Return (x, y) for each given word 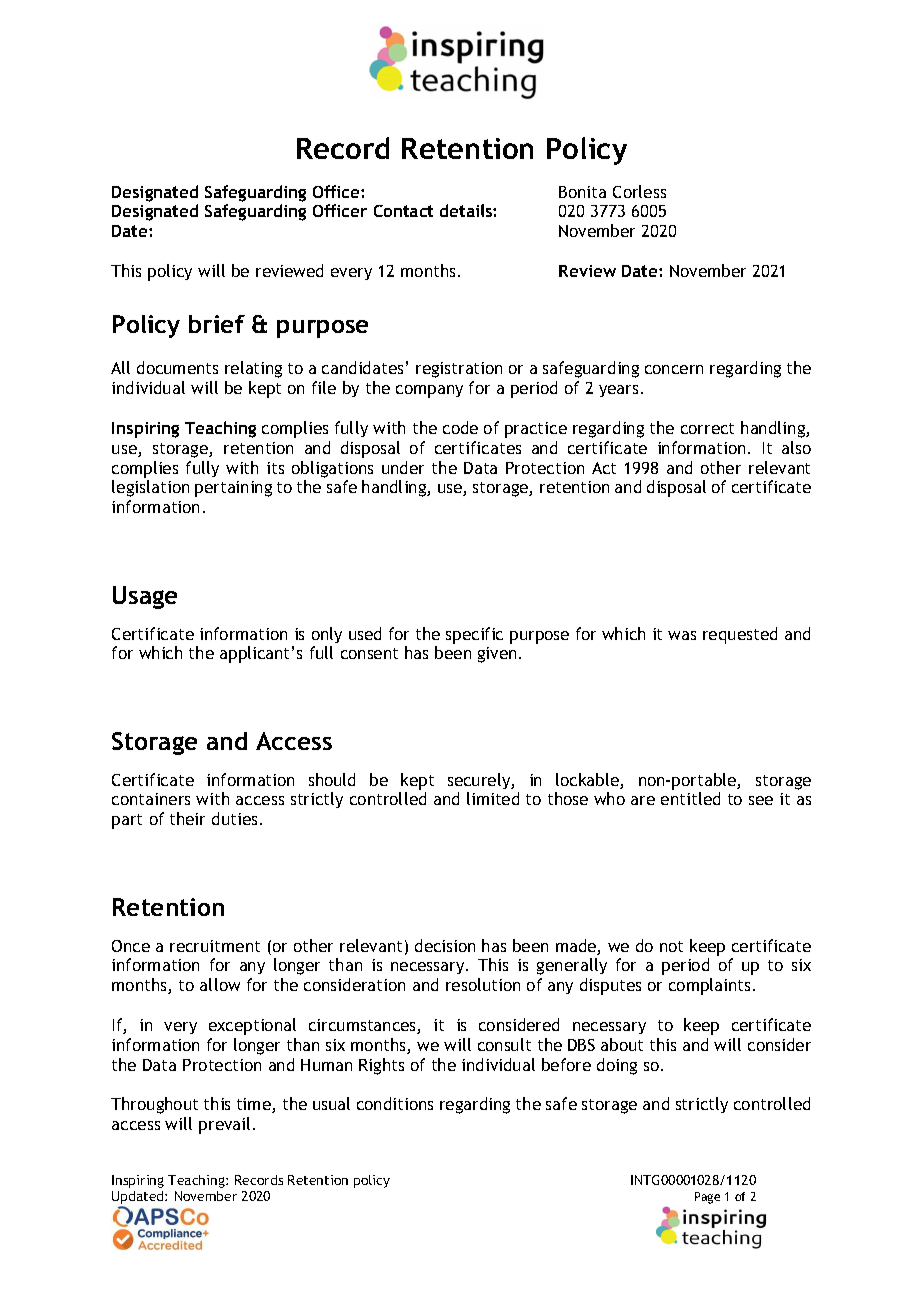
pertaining (233, 489)
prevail (224, 1125)
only (327, 635)
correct (707, 428)
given (497, 655)
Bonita (582, 192)
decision (445, 945)
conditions (395, 1103)
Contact (403, 211)
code (460, 427)
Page (707, 1198)
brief (217, 324)
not (671, 946)
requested (740, 635)
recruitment (215, 946)
